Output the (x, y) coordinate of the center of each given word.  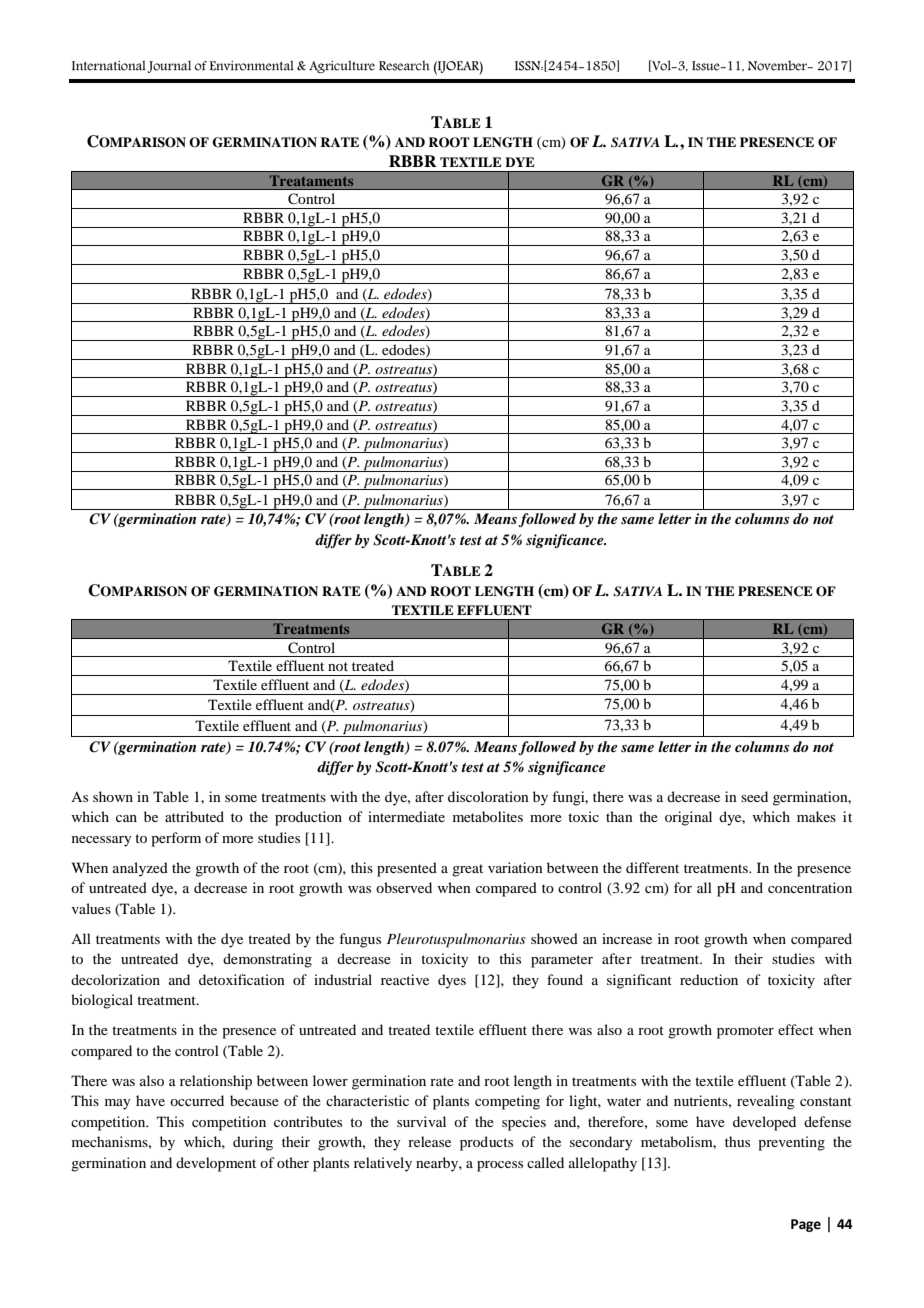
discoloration (488, 796)
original (688, 818)
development (216, 1164)
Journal (169, 67)
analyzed (140, 869)
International (109, 65)
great (467, 870)
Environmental (252, 65)
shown (113, 796)
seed (754, 796)
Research (404, 65)
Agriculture (342, 66)
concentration (810, 887)
